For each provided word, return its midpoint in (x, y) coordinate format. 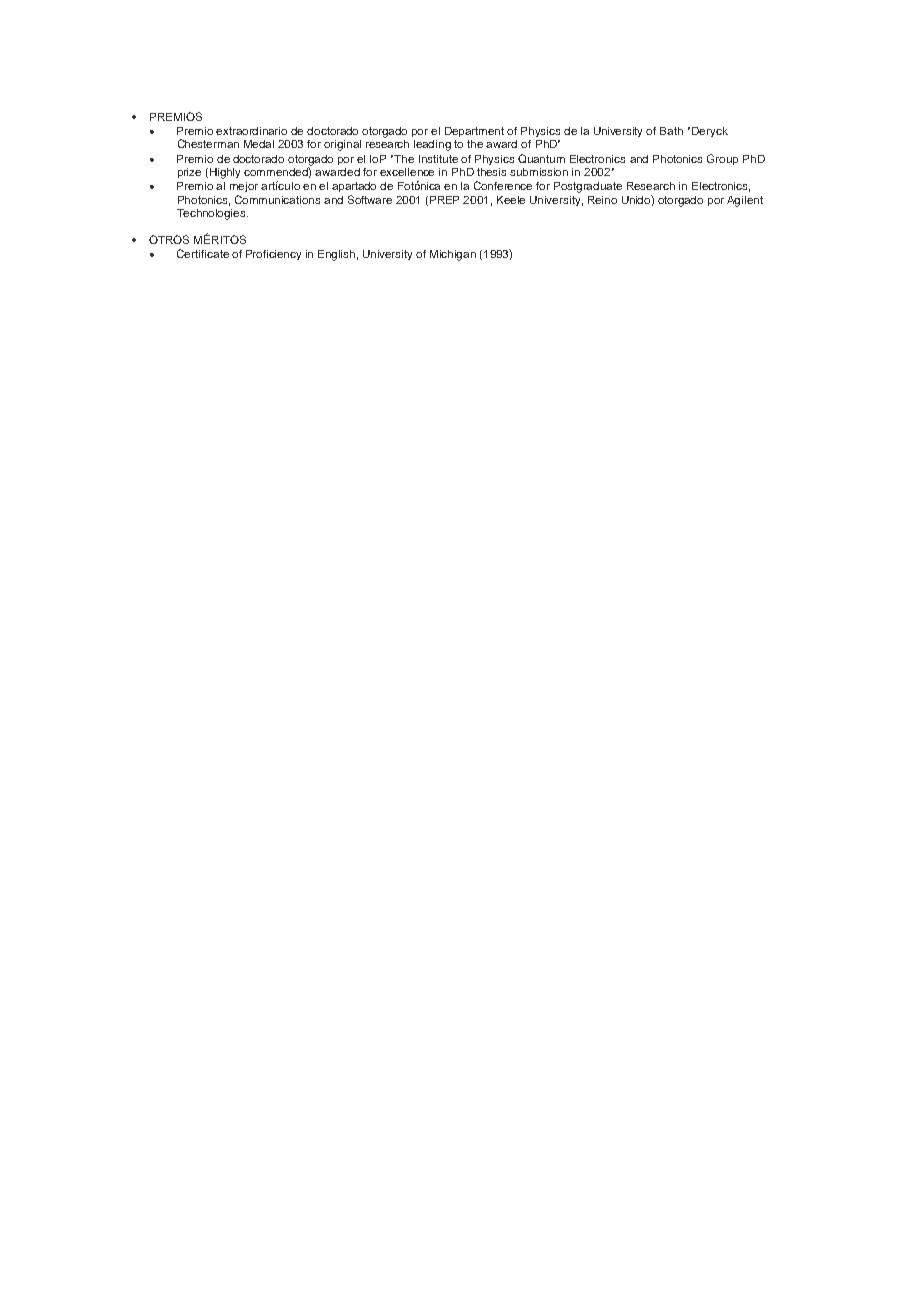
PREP (444, 200)
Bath (671, 131)
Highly (225, 173)
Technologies (212, 214)
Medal (259, 144)
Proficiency (273, 255)
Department (474, 132)
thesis (491, 172)
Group (722, 159)
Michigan (453, 255)
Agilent (745, 201)
